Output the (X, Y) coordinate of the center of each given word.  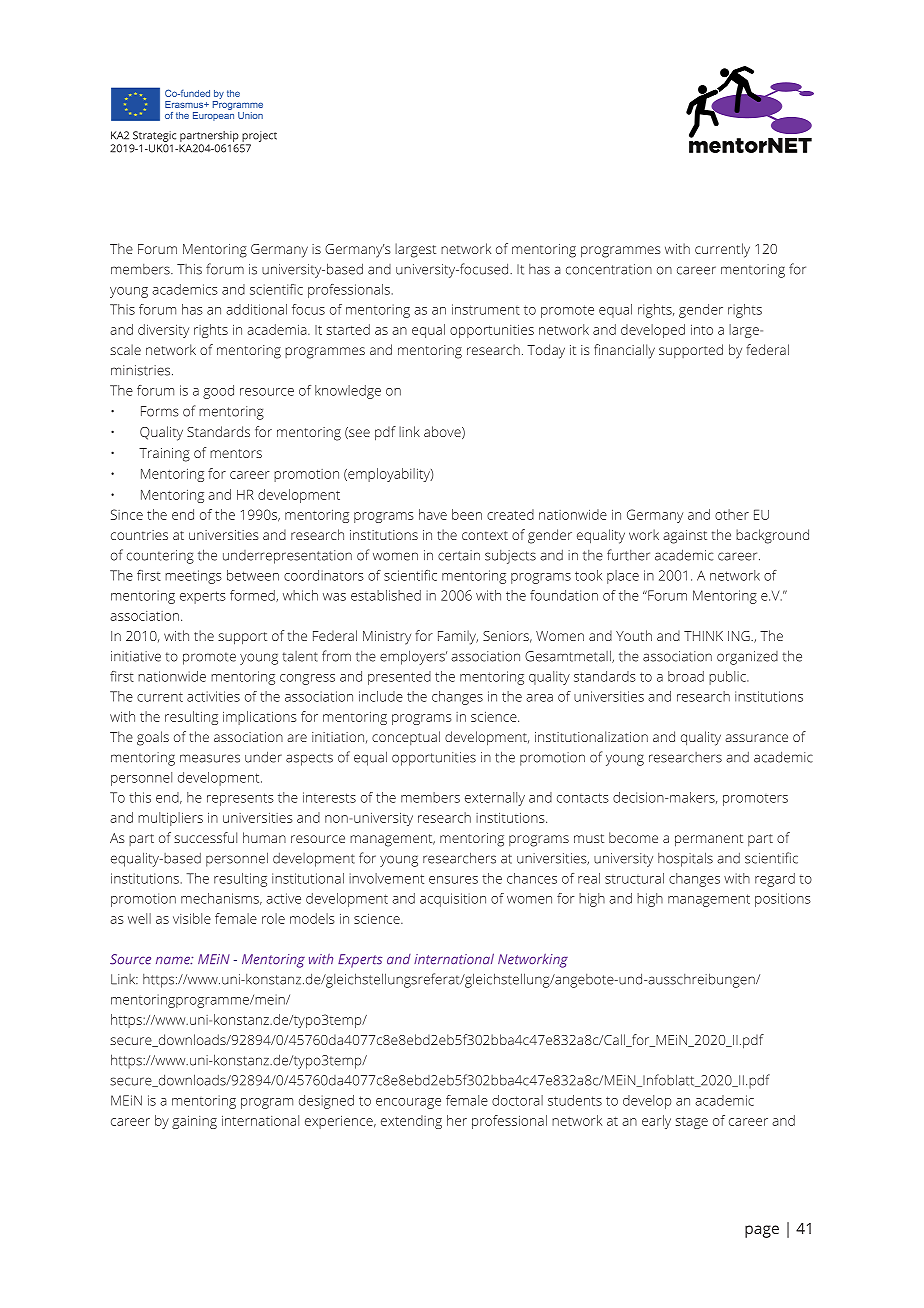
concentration (609, 269)
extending (411, 1122)
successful (205, 837)
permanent (709, 840)
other (732, 514)
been (467, 514)
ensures (453, 880)
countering (160, 557)
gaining (194, 1122)
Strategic (154, 136)
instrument (486, 309)
